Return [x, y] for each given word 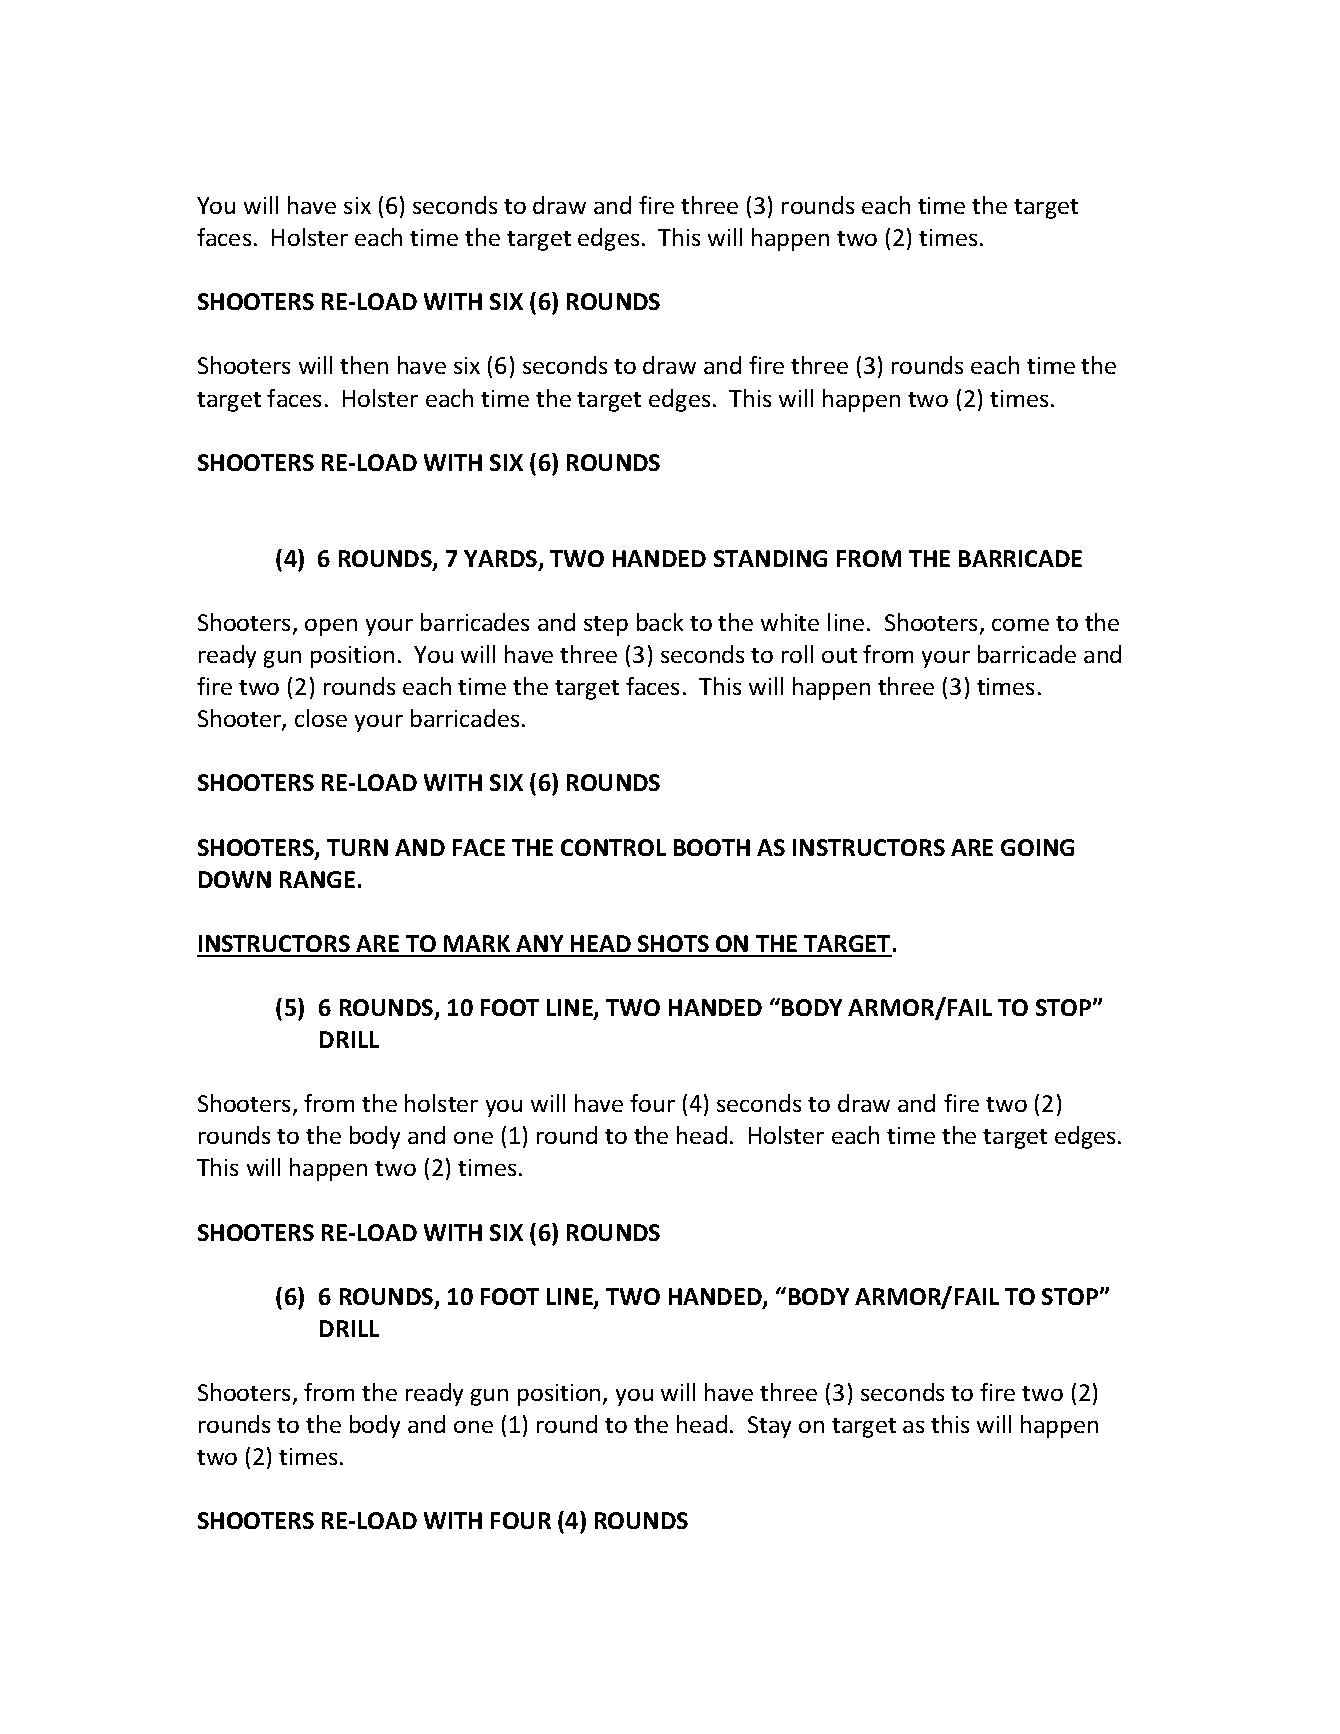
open [331, 627]
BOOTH [712, 847]
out [839, 655]
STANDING [770, 558]
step [606, 626]
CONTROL [613, 847]
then [364, 365]
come [1020, 625]
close [321, 718]
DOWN [235, 879]
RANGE [317, 879]
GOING [1037, 847]
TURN [357, 847]
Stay [769, 1427]
